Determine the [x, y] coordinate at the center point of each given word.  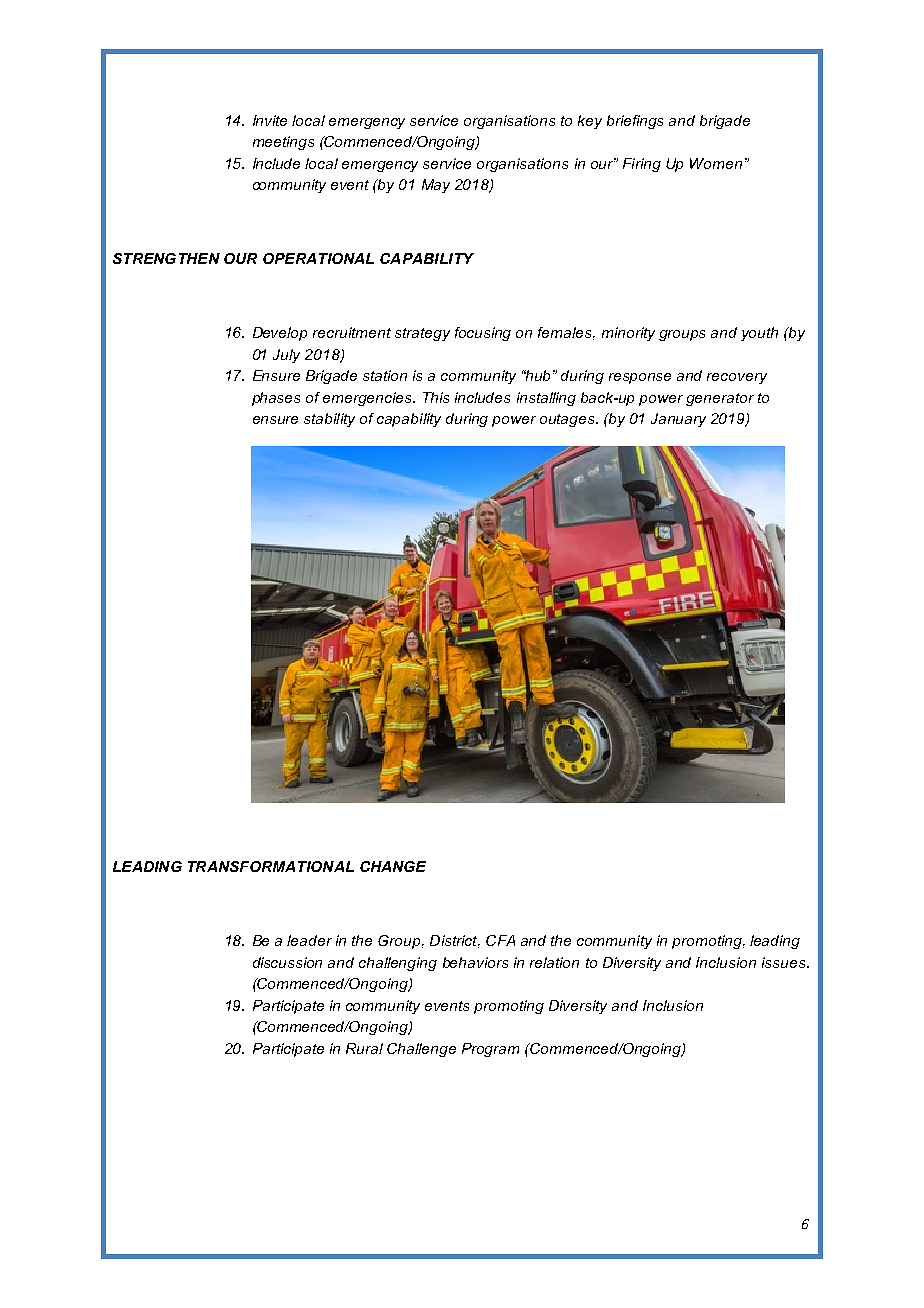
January [678, 420]
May [436, 186]
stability [329, 420]
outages [569, 420]
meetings [283, 143]
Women [716, 163]
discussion [287, 962]
